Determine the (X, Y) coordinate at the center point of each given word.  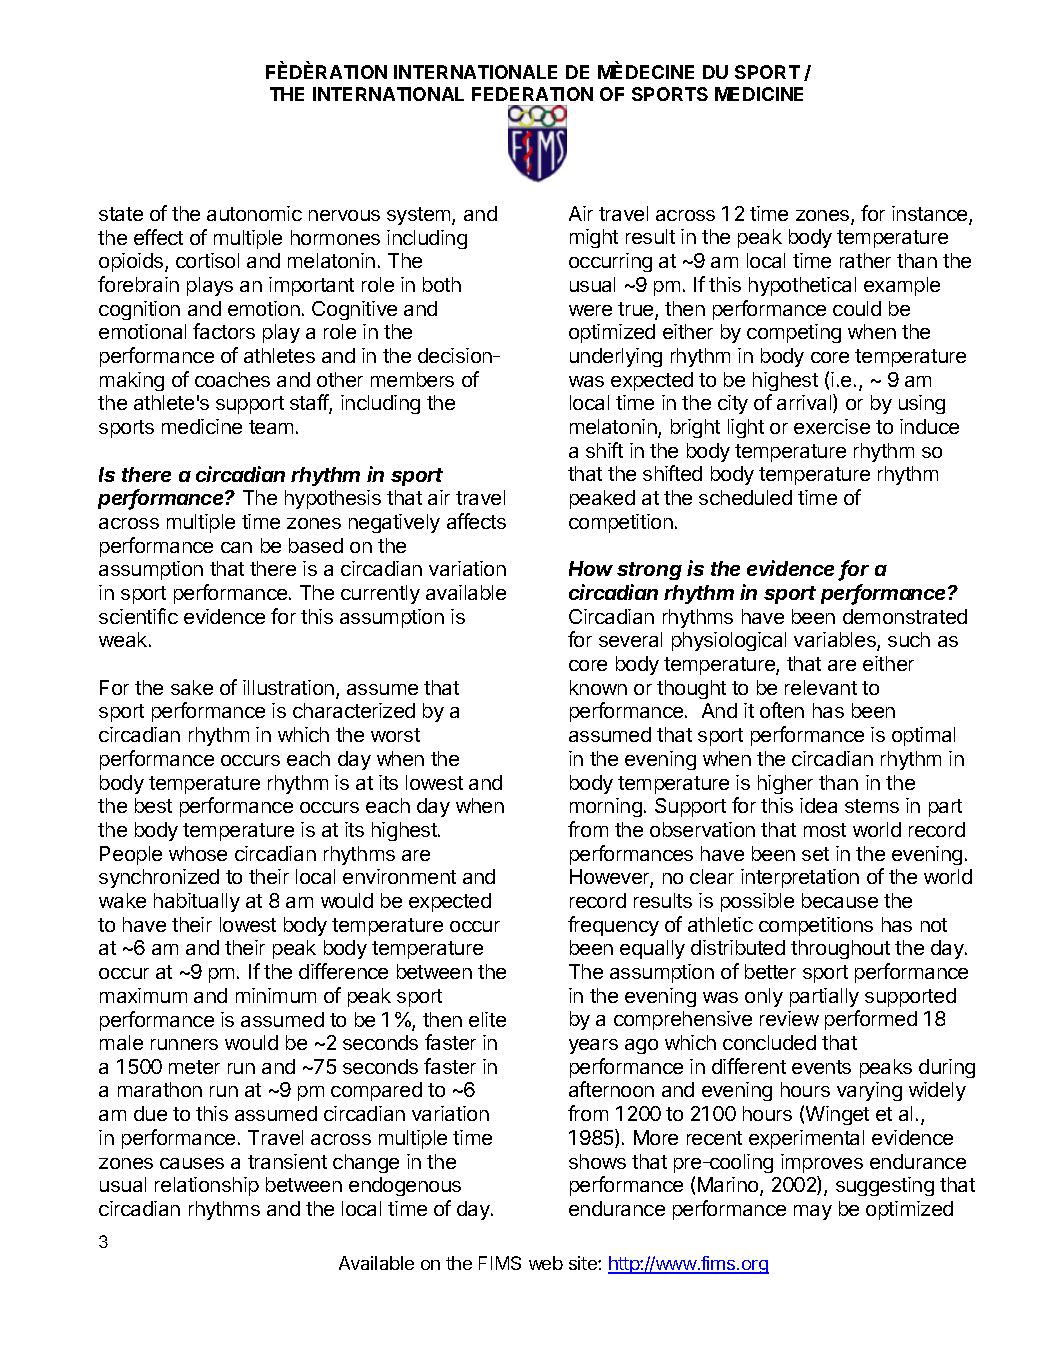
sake (192, 687)
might (594, 238)
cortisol (207, 260)
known (598, 687)
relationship (207, 1186)
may (813, 1212)
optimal (923, 736)
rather (865, 260)
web (546, 1263)
